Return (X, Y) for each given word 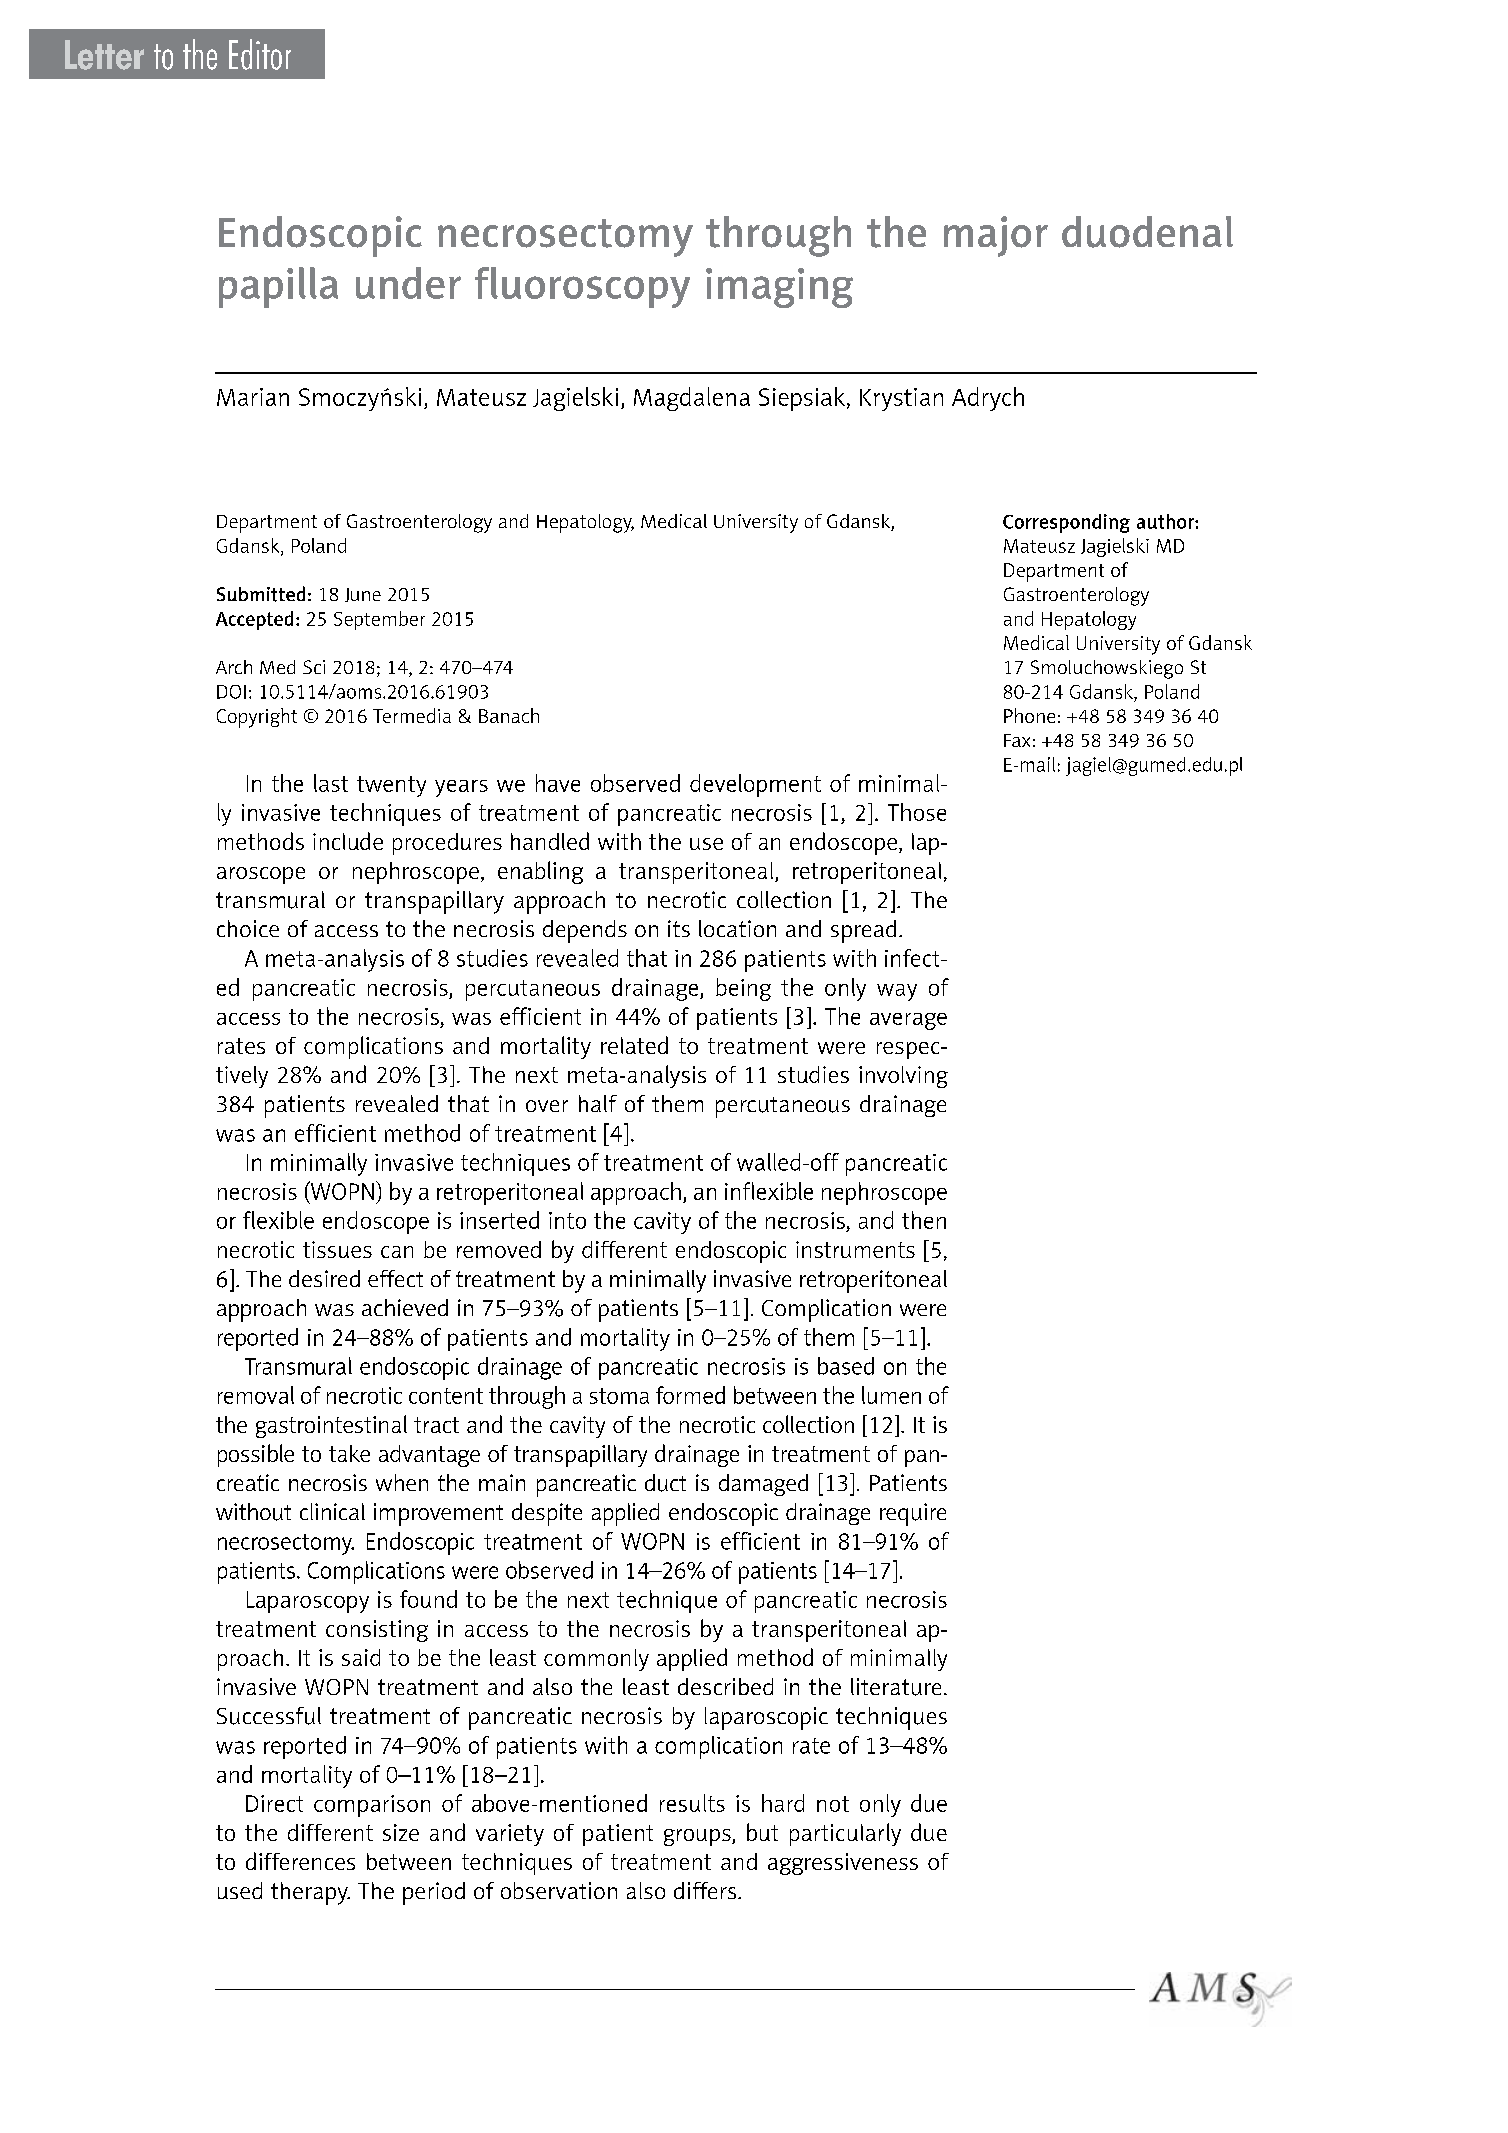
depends (585, 931)
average (908, 1021)
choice (248, 928)
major (996, 236)
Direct (274, 1803)
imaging (779, 288)
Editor (260, 54)
